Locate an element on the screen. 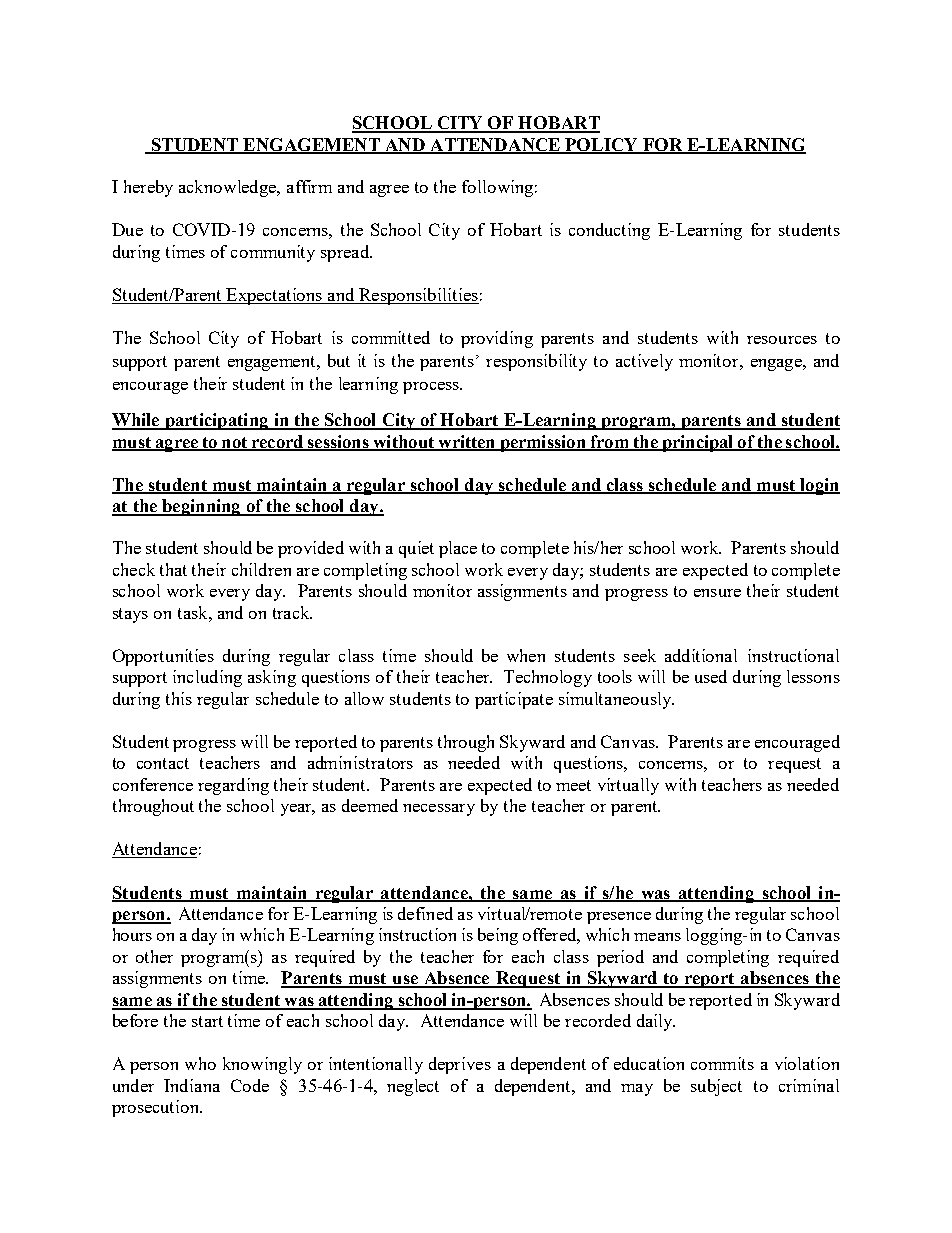  written is located at coordinates (467, 442).
